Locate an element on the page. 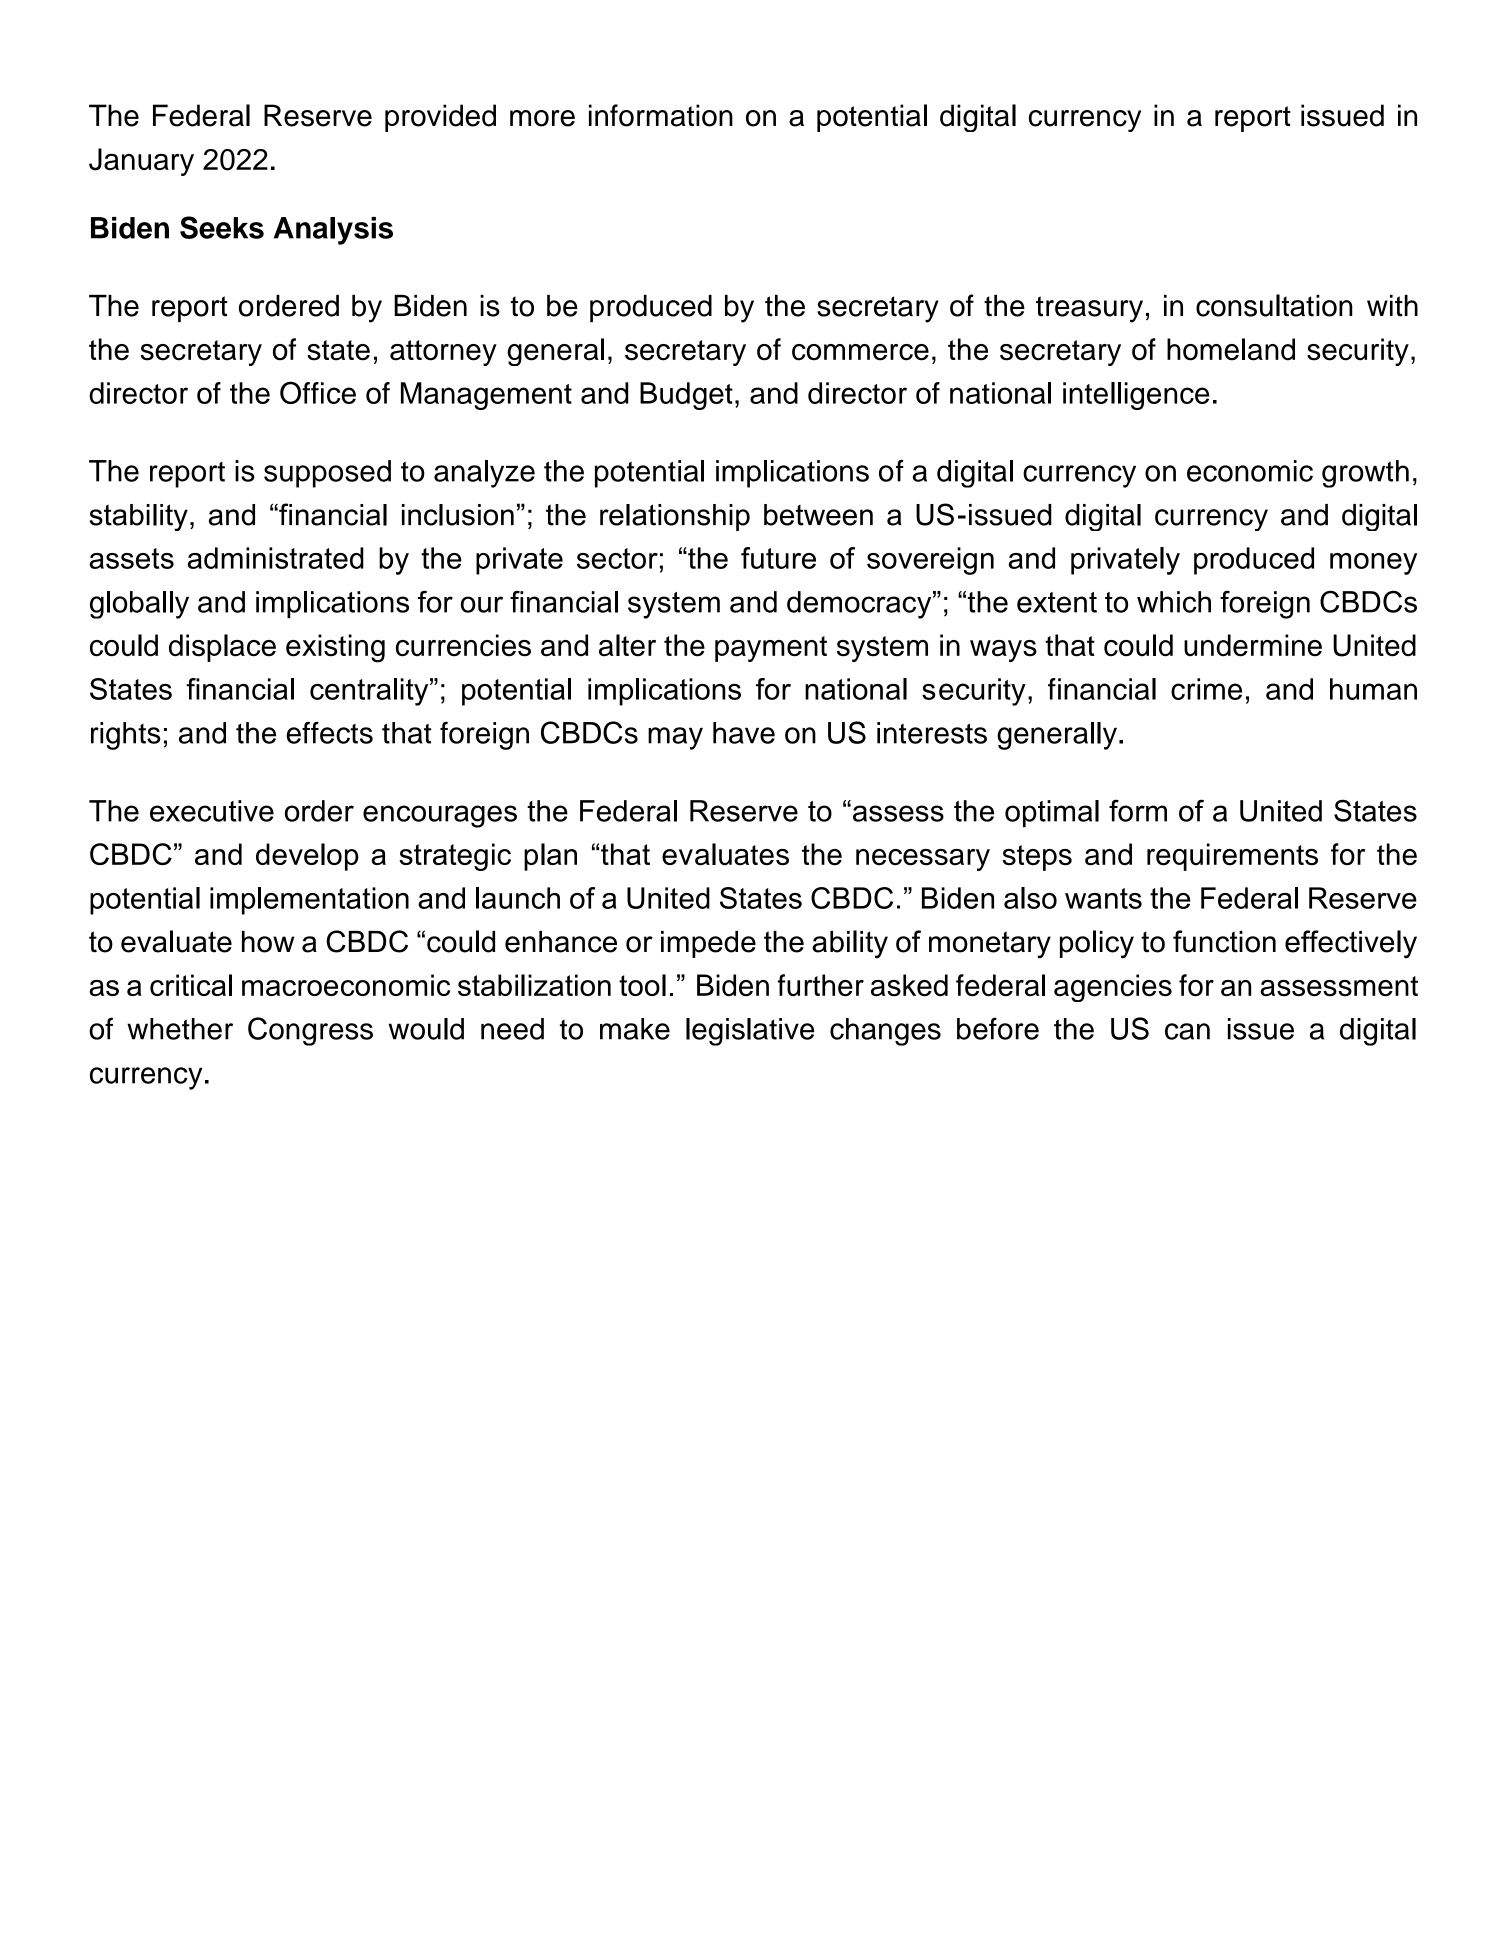  executive is located at coordinates (212, 811).
